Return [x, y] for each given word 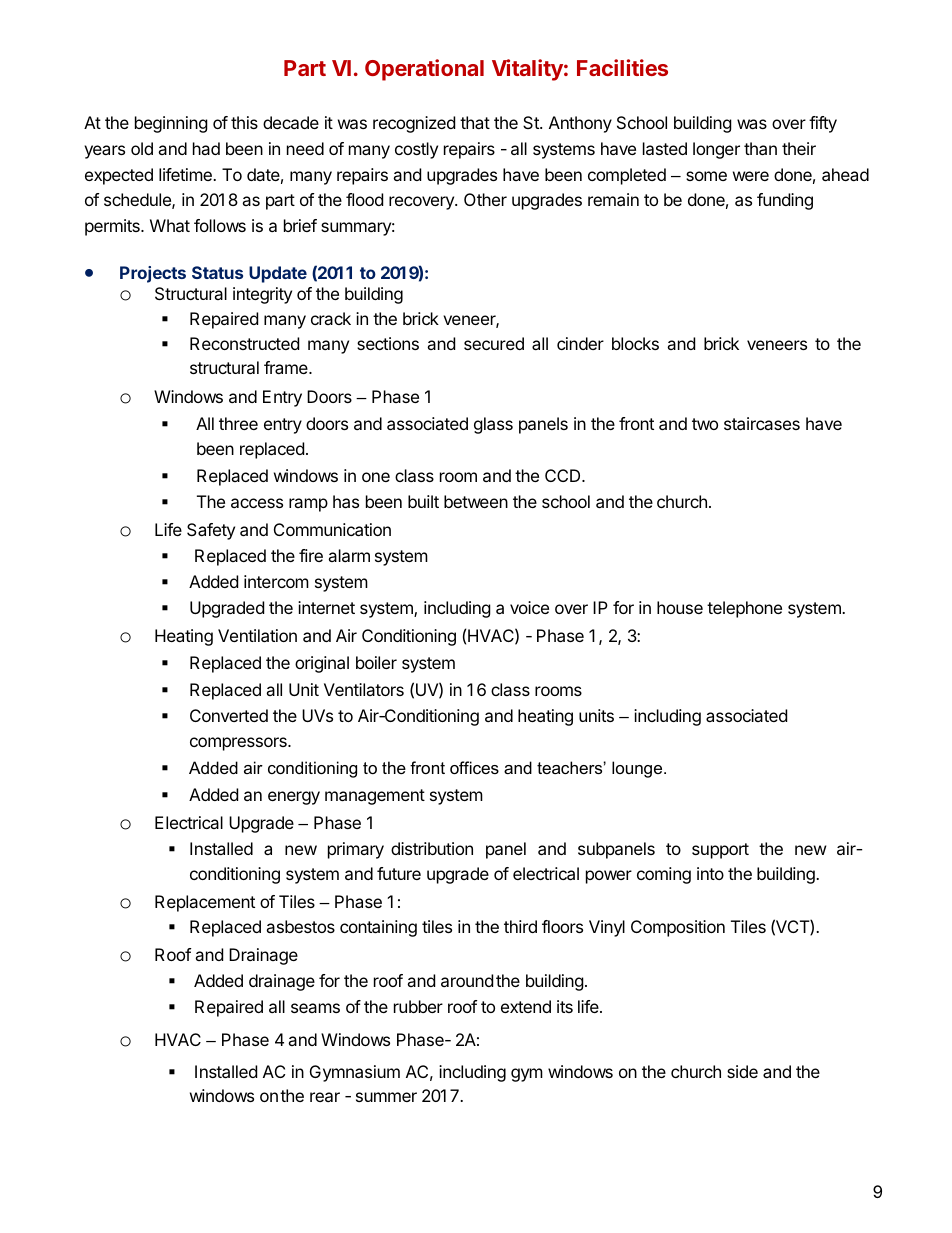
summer [386, 1097]
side [742, 1071]
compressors [239, 744]
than [760, 148]
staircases [762, 423]
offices [474, 767]
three [238, 423]
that [475, 122]
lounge [638, 769]
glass [493, 425]
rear [325, 1097]
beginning [171, 124]
